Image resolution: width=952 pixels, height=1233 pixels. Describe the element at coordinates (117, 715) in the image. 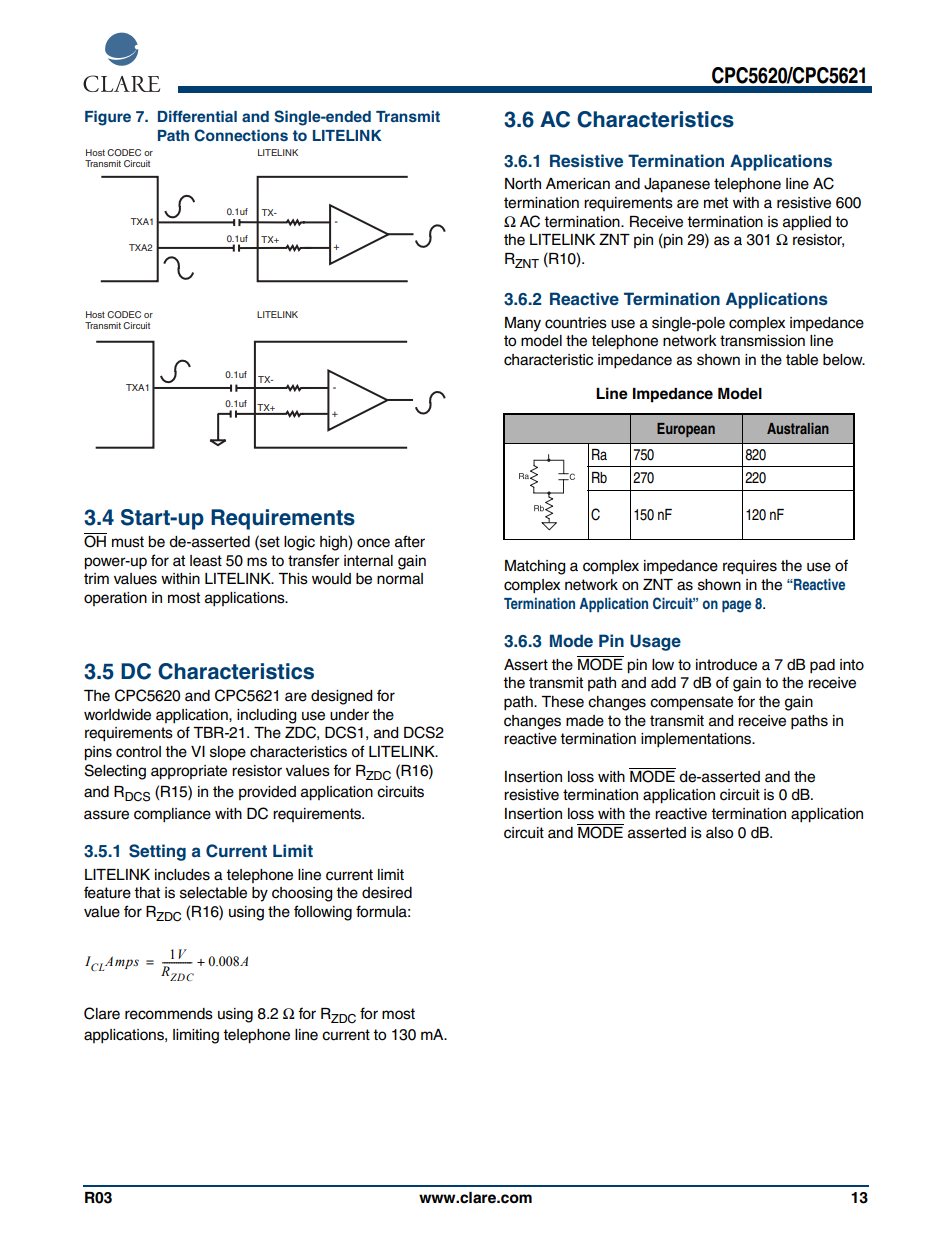

I see `worldwide` at that location.
